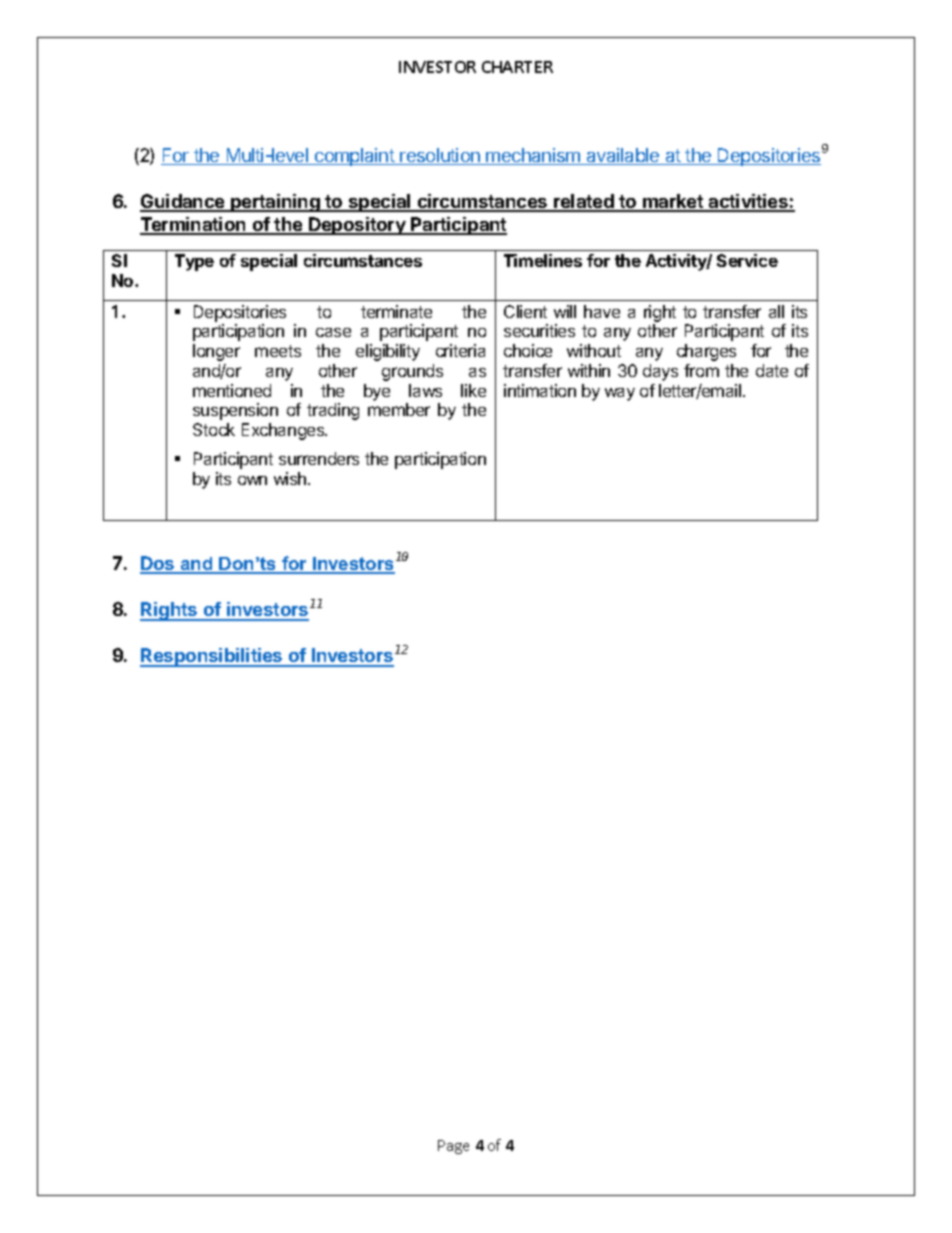 This document has height=1233, width=952. What do you see at coordinates (158, 564) in the document?
I see `Dos` at bounding box center [158, 564].
